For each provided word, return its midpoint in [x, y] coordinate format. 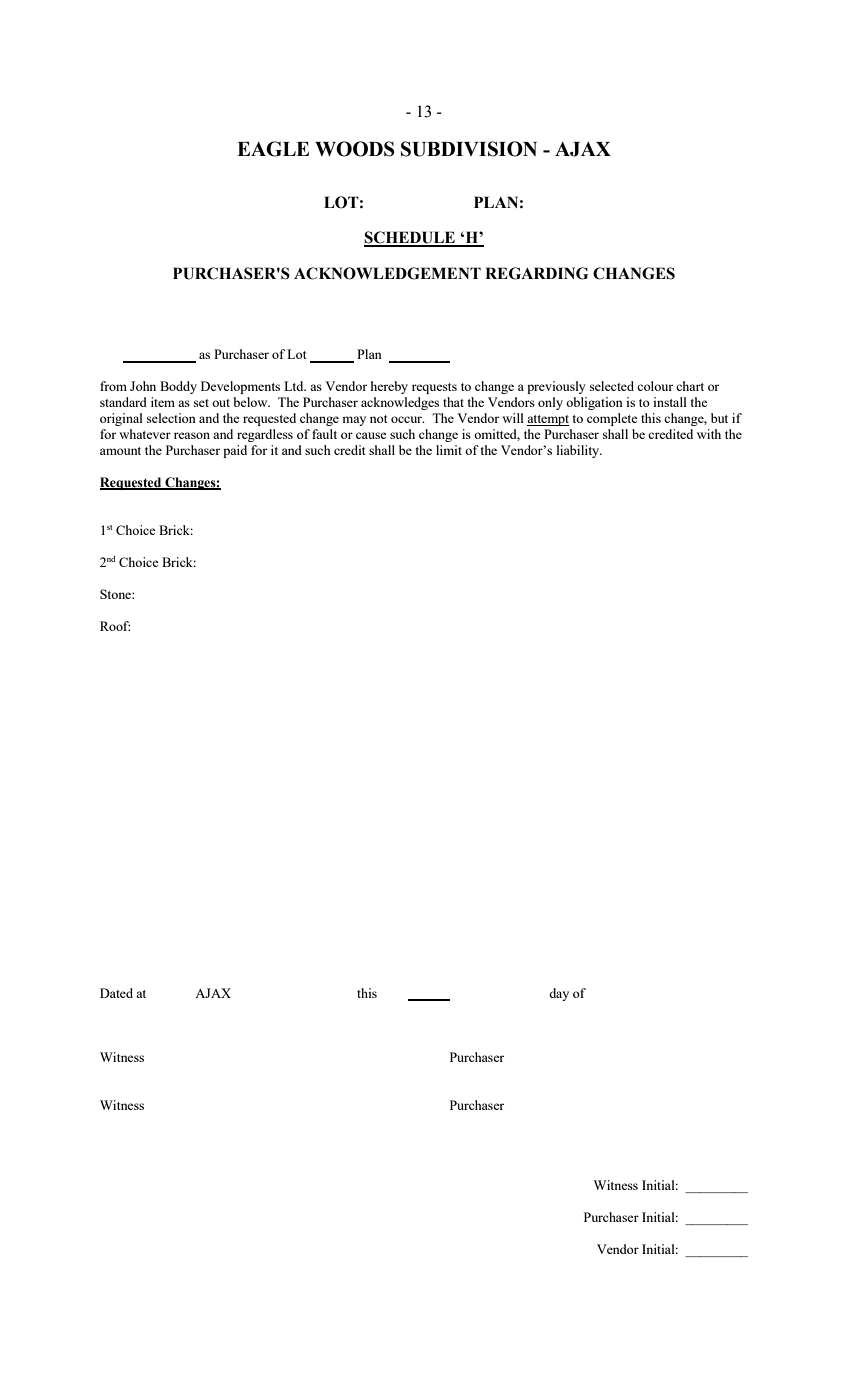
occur [407, 419]
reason [192, 435]
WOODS [355, 149]
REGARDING [536, 273]
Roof [115, 626]
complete [612, 419]
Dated [116, 993]
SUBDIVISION [469, 149]
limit [449, 450]
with [709, 434]
